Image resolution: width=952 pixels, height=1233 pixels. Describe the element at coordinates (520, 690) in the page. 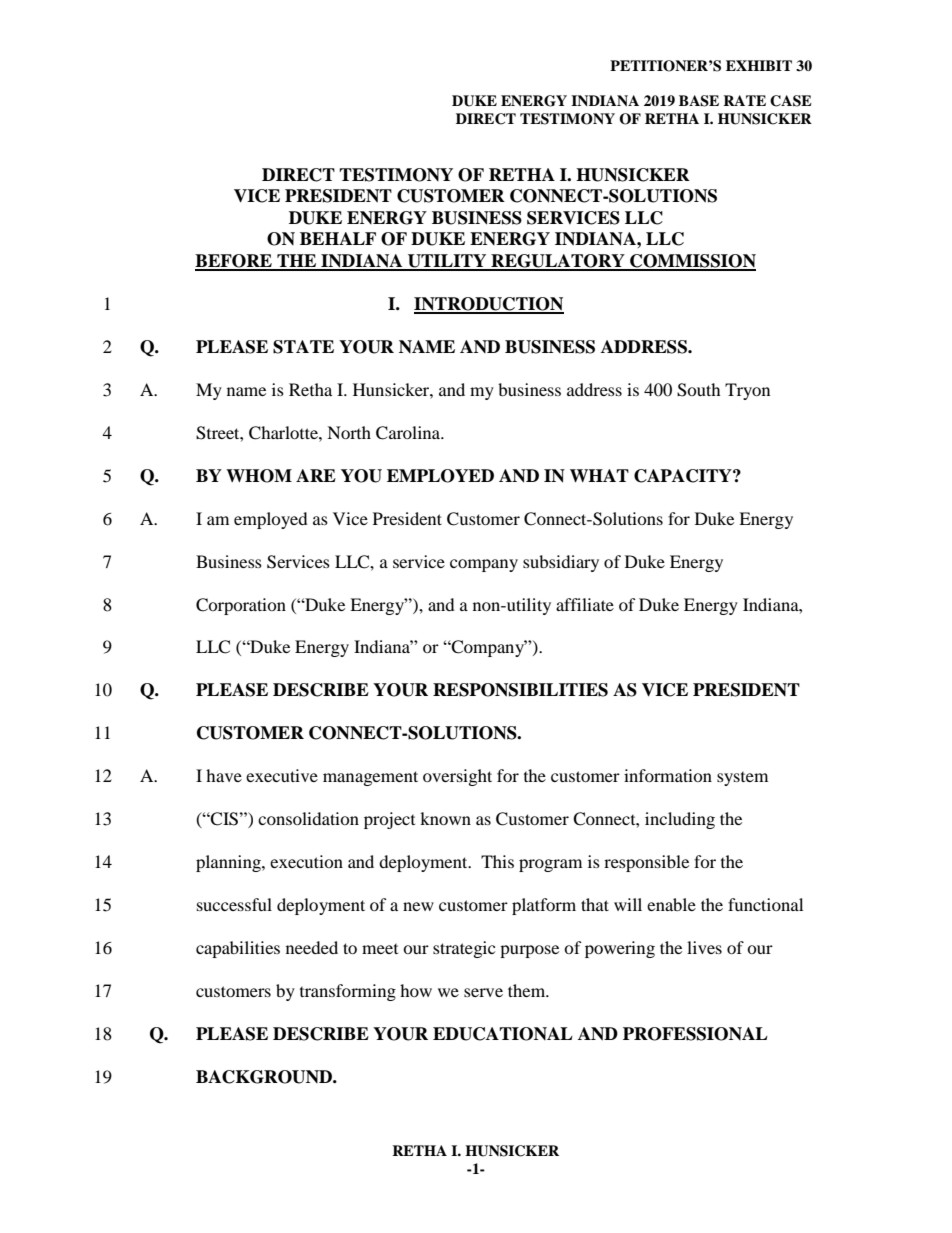

I see `RESPONSIBILITIES` at that location.
